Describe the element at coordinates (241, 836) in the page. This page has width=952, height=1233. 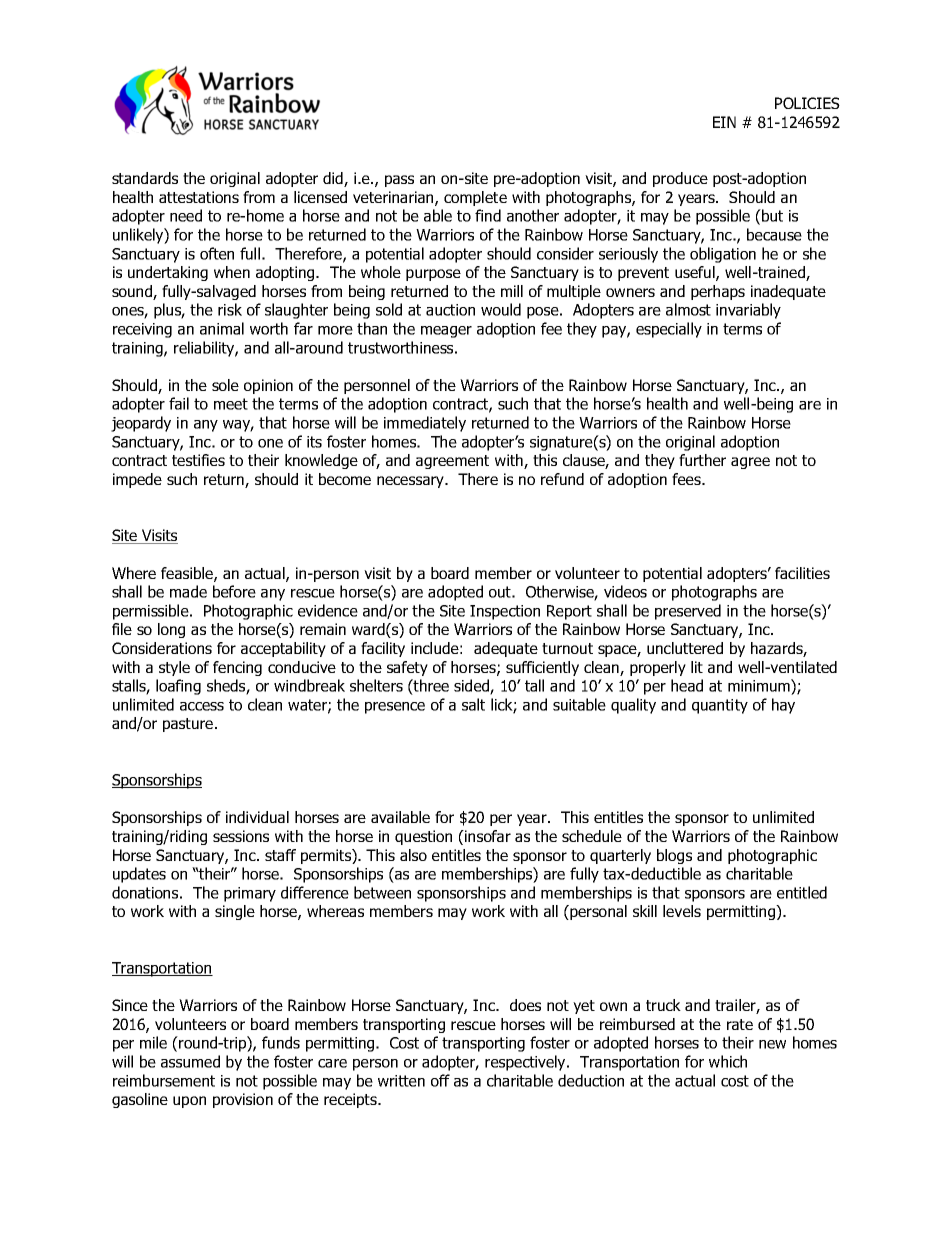
I see `sessions` at that location.
